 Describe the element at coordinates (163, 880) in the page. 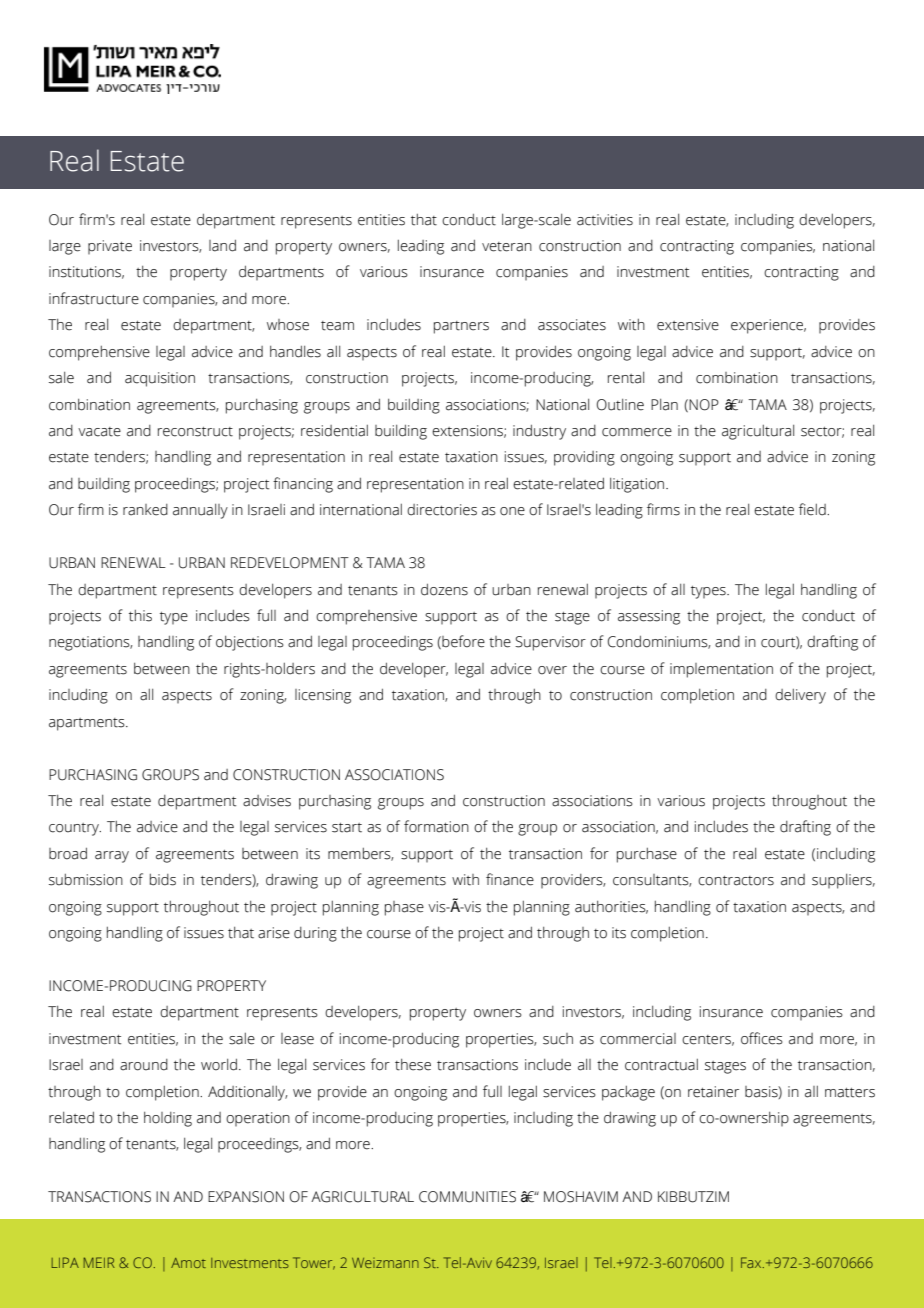

I see `bids` at that location.
